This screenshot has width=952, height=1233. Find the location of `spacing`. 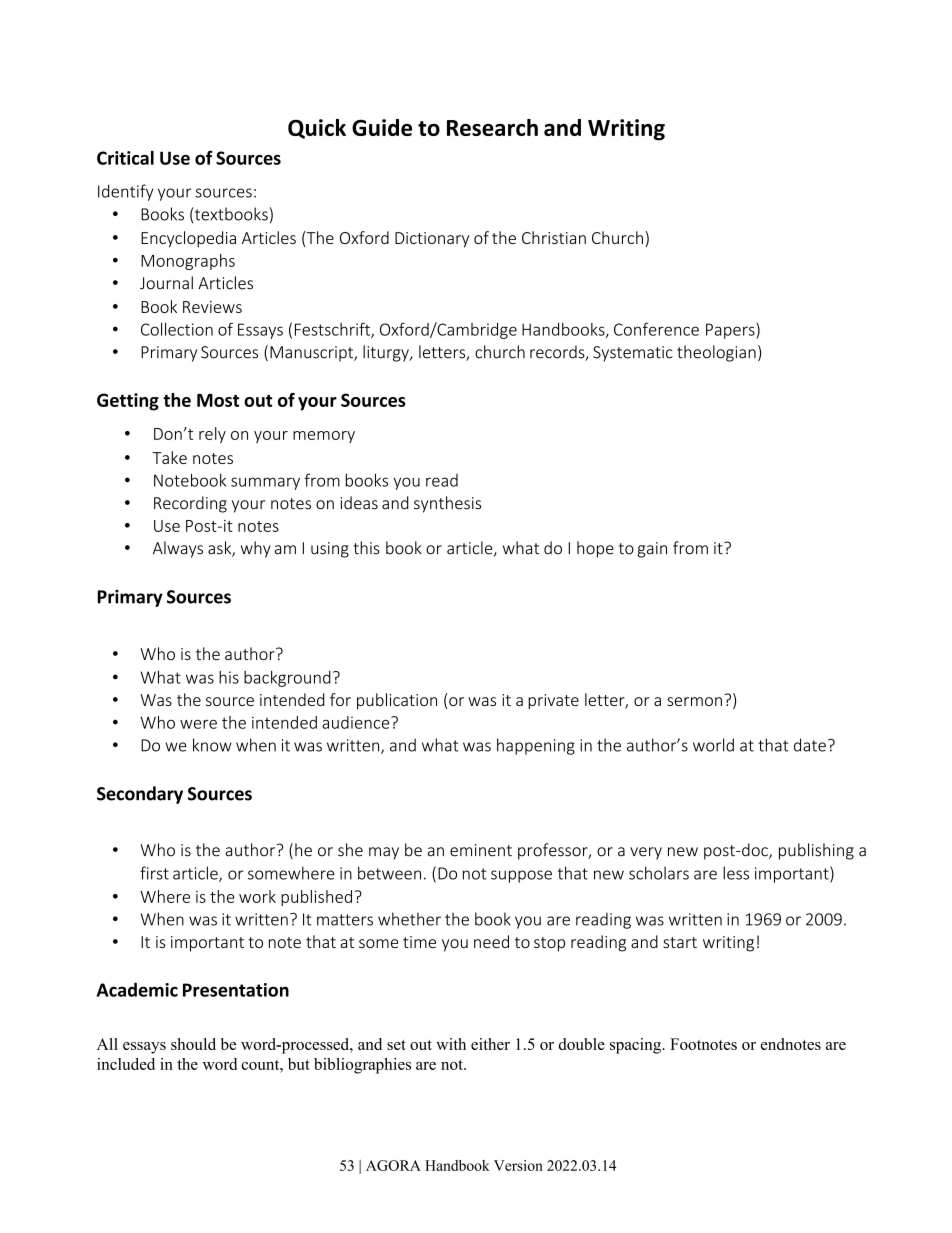

spacing is located at coordinates (636, 1046).
